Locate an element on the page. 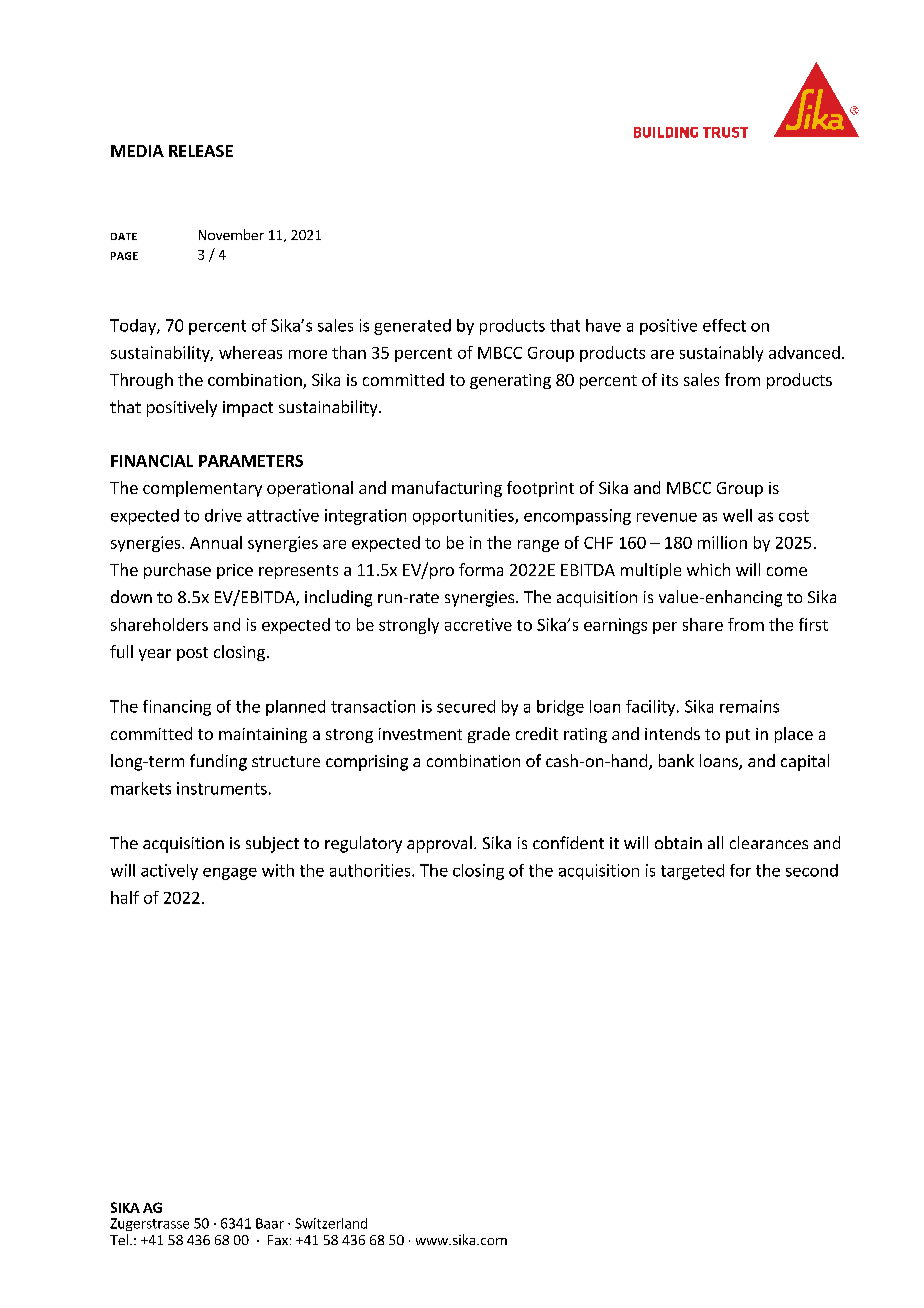  have is located at coordinates (603, 325).
